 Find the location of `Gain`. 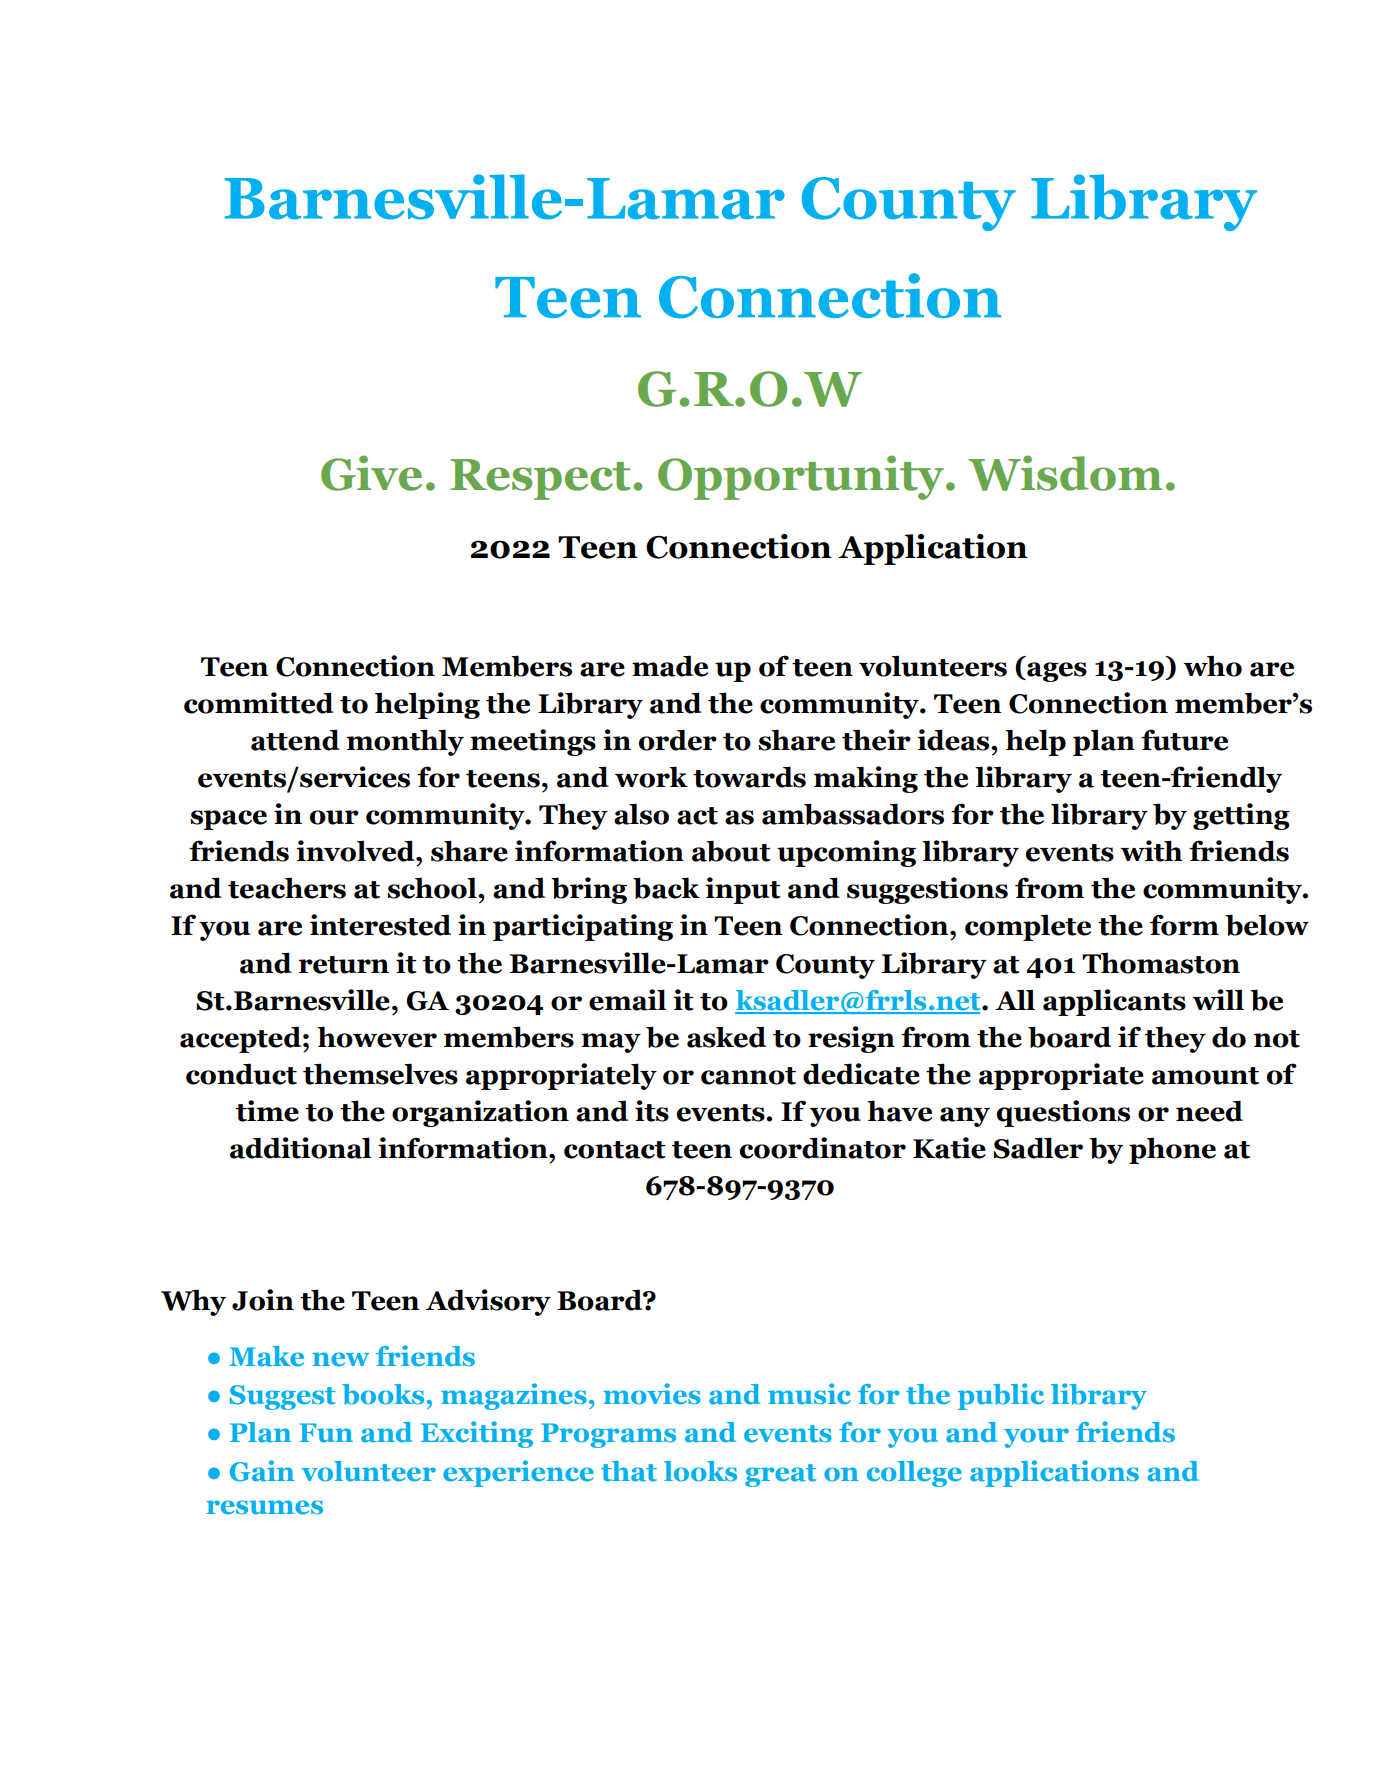

Gain is located at coordinates (262, 1471).
